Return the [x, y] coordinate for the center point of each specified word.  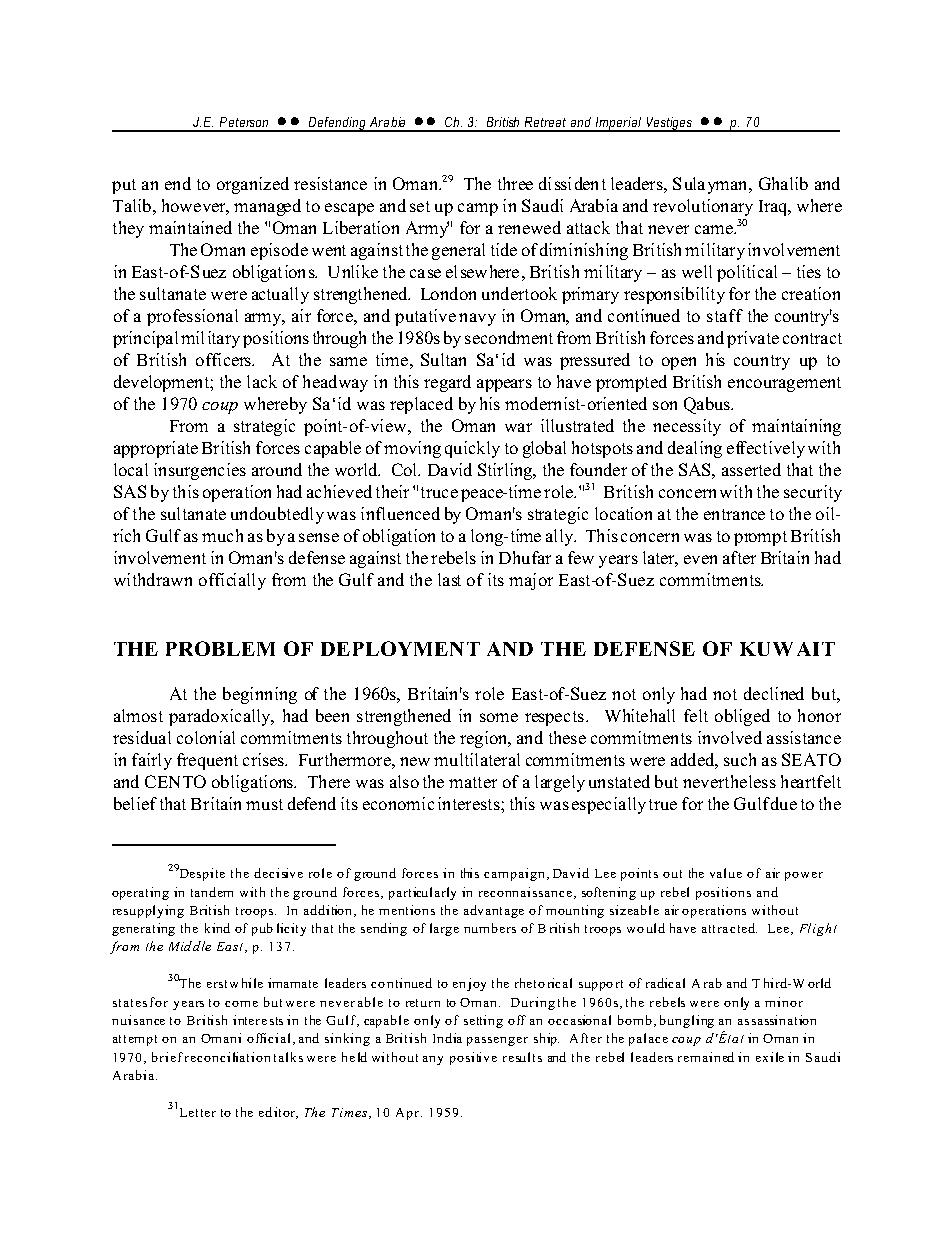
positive [473, 1058]
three [515, 183]
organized [253, 185]
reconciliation [227, 1057]
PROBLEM [220, 648]
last [449, 579]
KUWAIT [787, 649]
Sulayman [711, 185]
